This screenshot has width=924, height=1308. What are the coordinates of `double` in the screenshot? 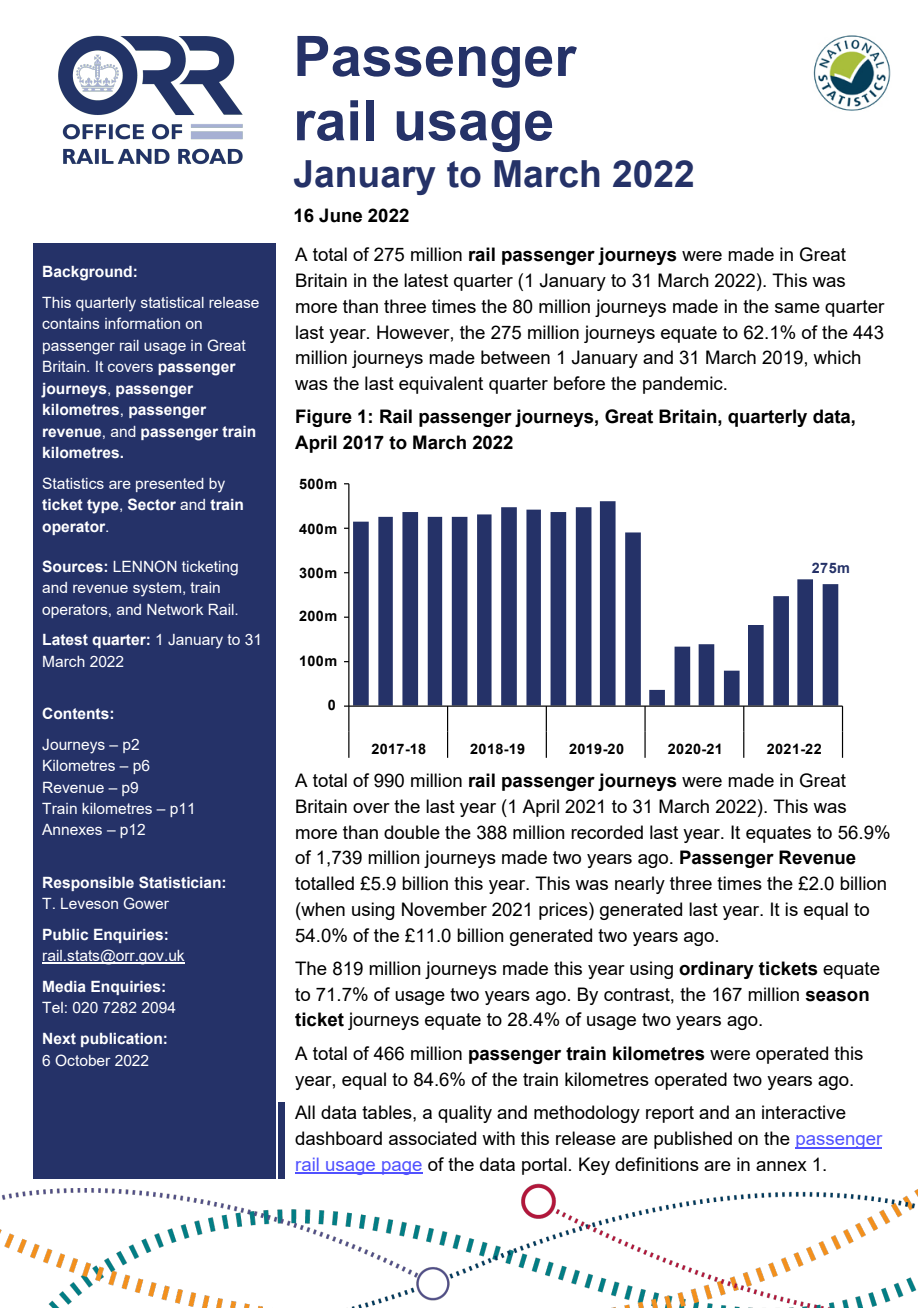 It's located at (412, 832).
